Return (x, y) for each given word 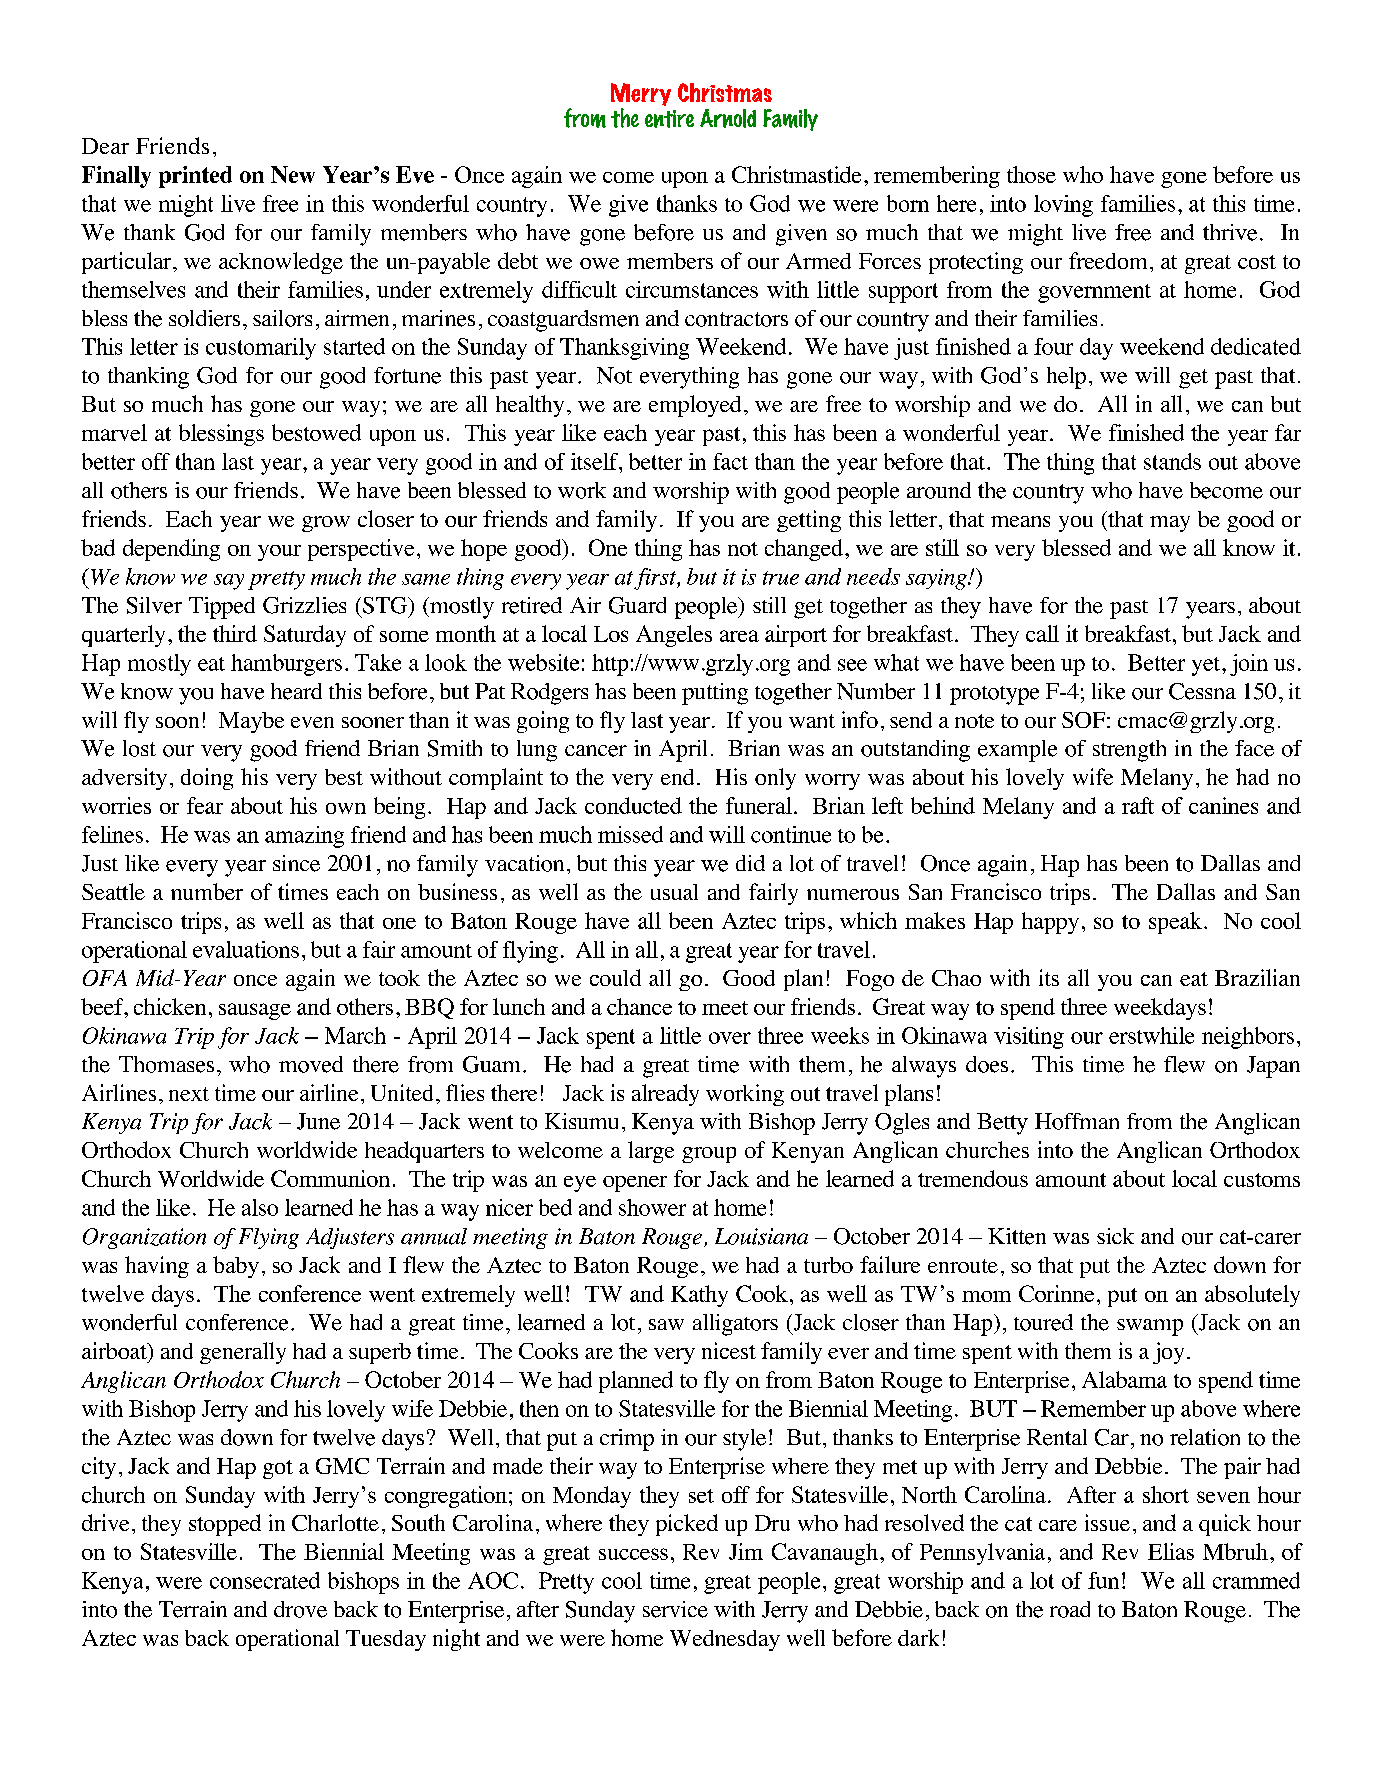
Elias (1171, 1551)
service (675, 1609)
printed (195, 177)
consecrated (265, 1580)
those (1031, 174)
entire (669, 119)
